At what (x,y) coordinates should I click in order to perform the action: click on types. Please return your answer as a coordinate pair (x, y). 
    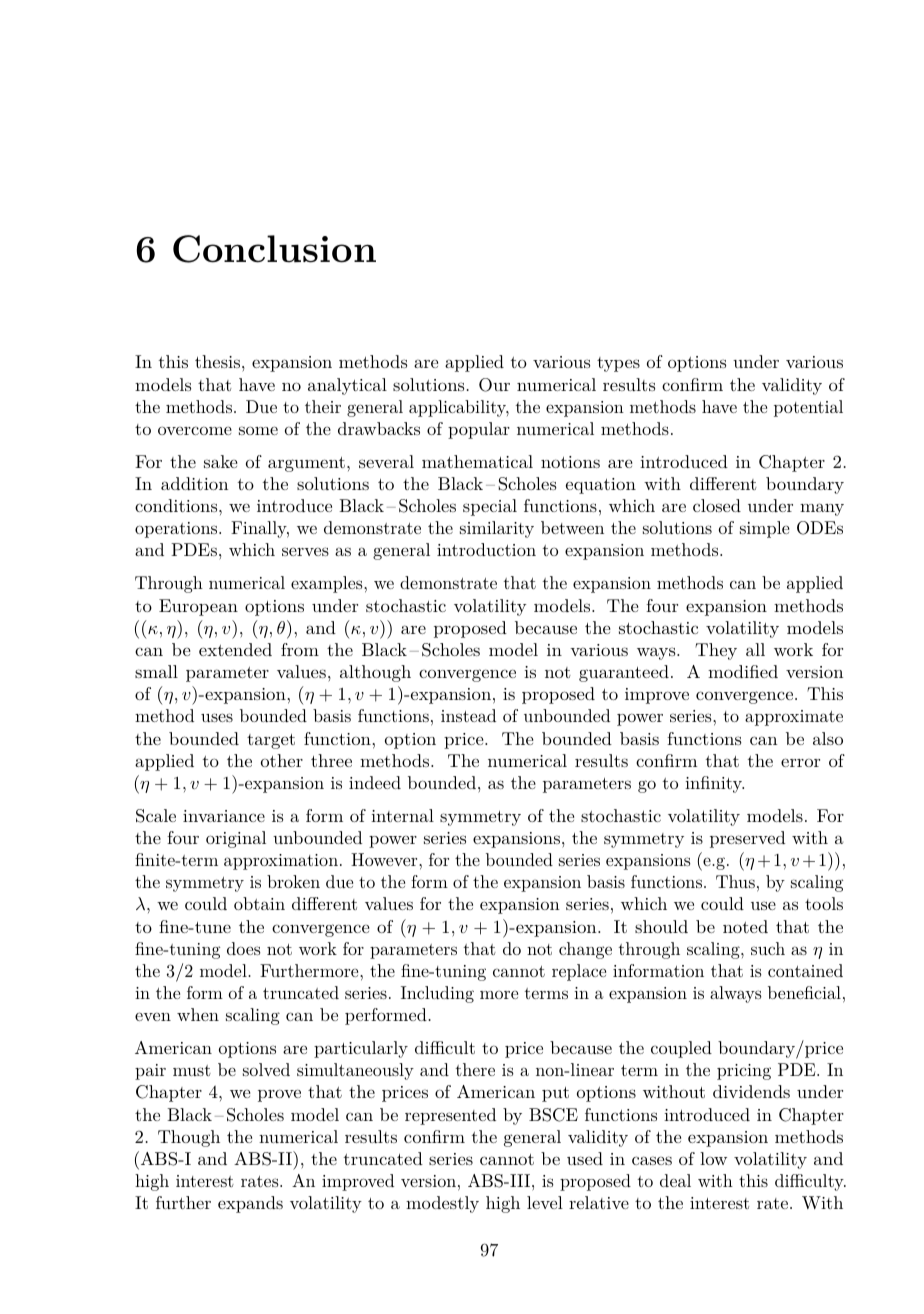
    Looking at the image, I should click on (618, 364).
